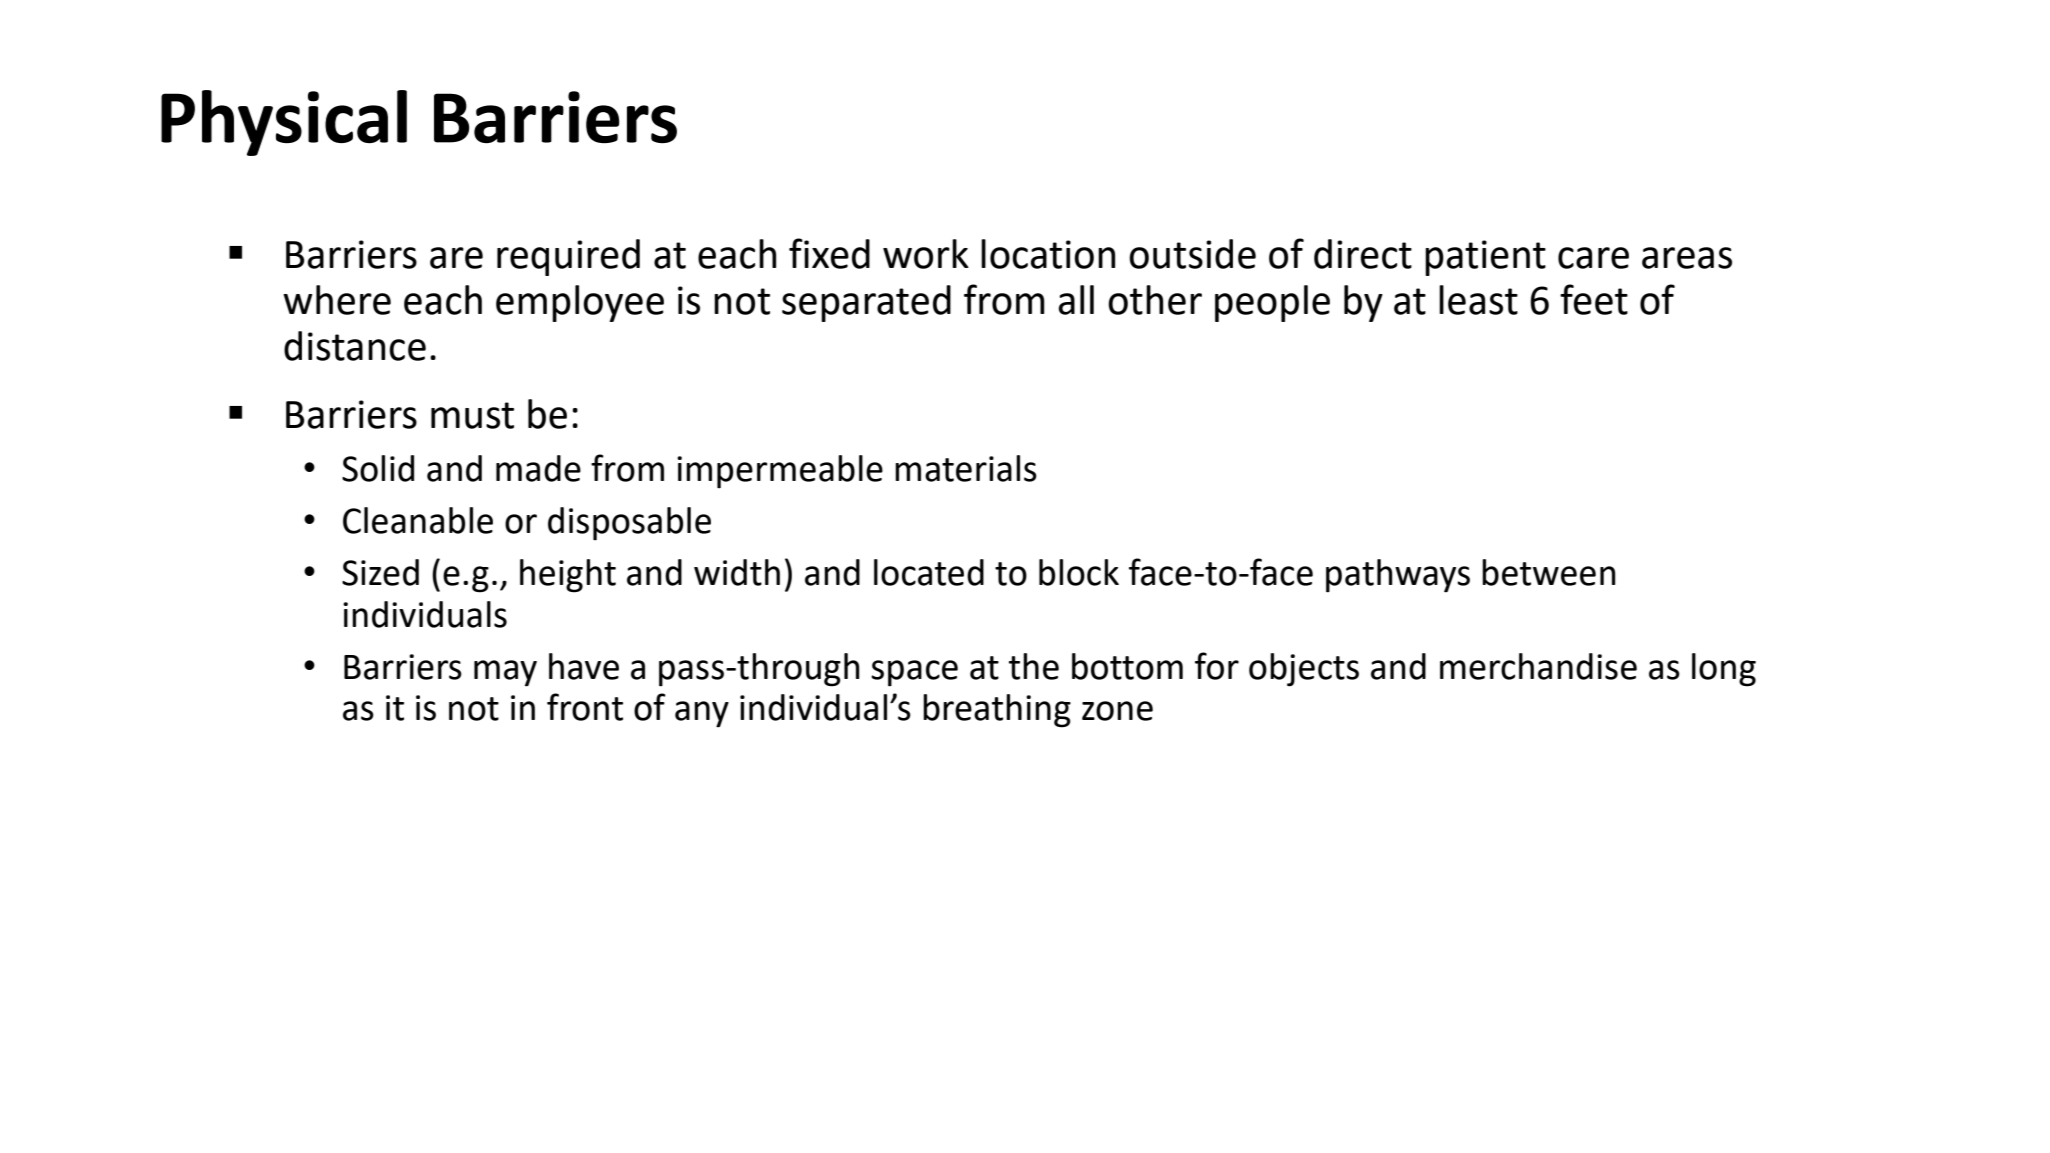 The width and height of the screenshot is (2050, 1153). I want to click on located, so click(929, 572).
